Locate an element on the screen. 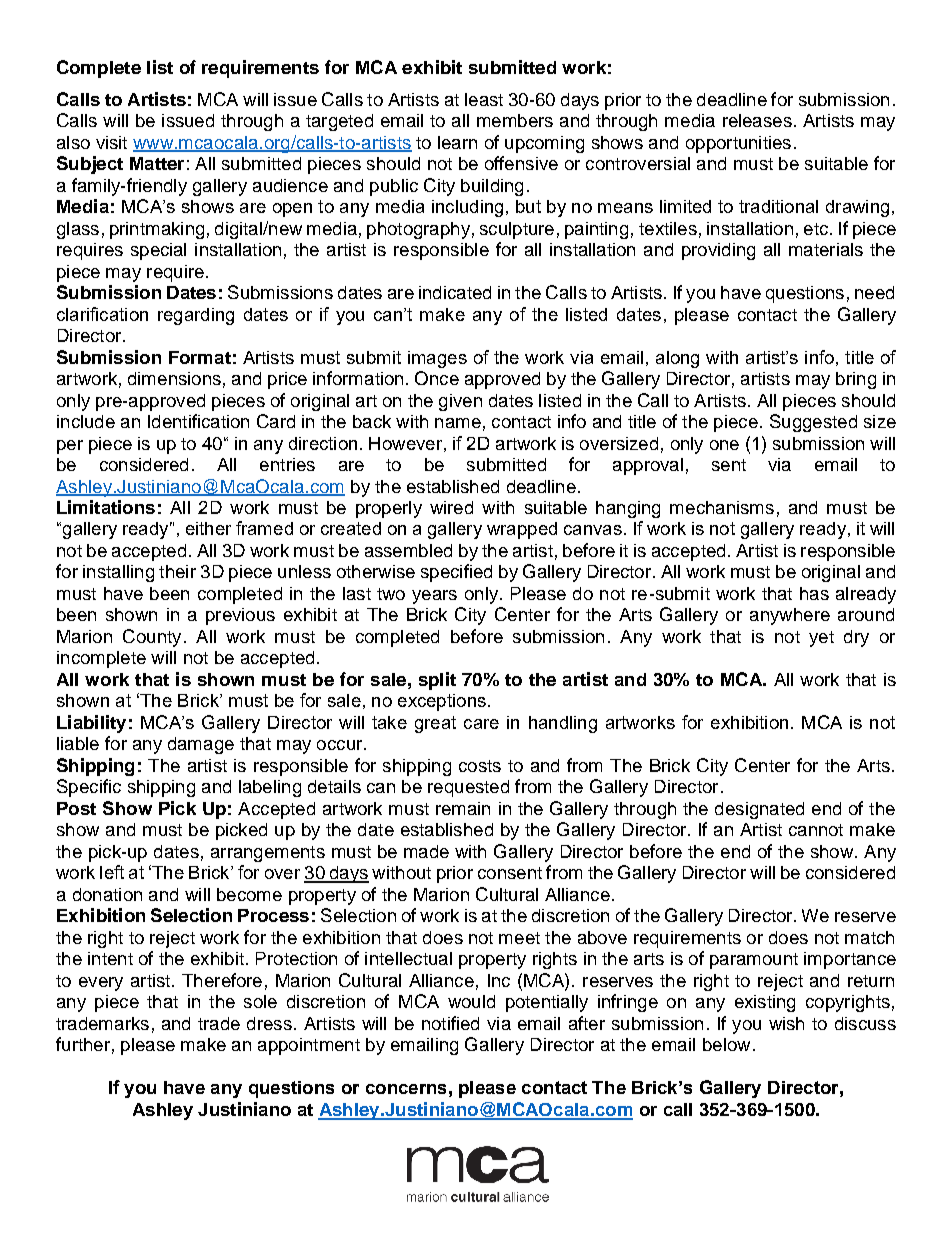 This screenshot has width=952, height=1233. releases is located at coordinates (757, 120).
